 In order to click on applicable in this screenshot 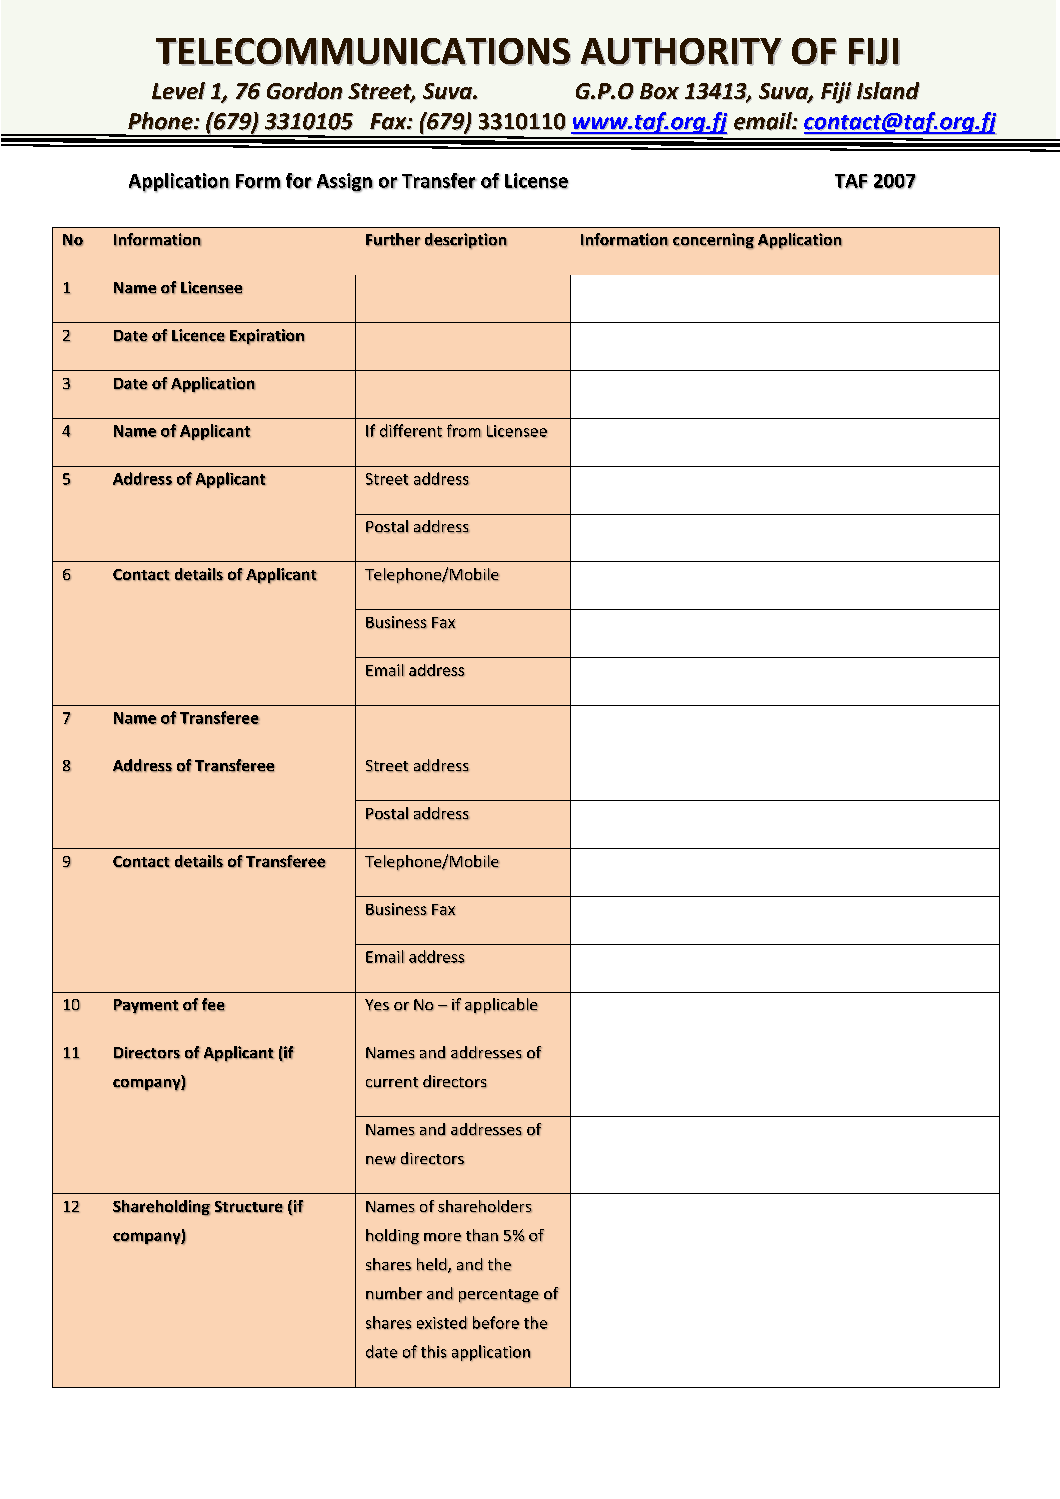, I will do `click(501, 1006)`.
